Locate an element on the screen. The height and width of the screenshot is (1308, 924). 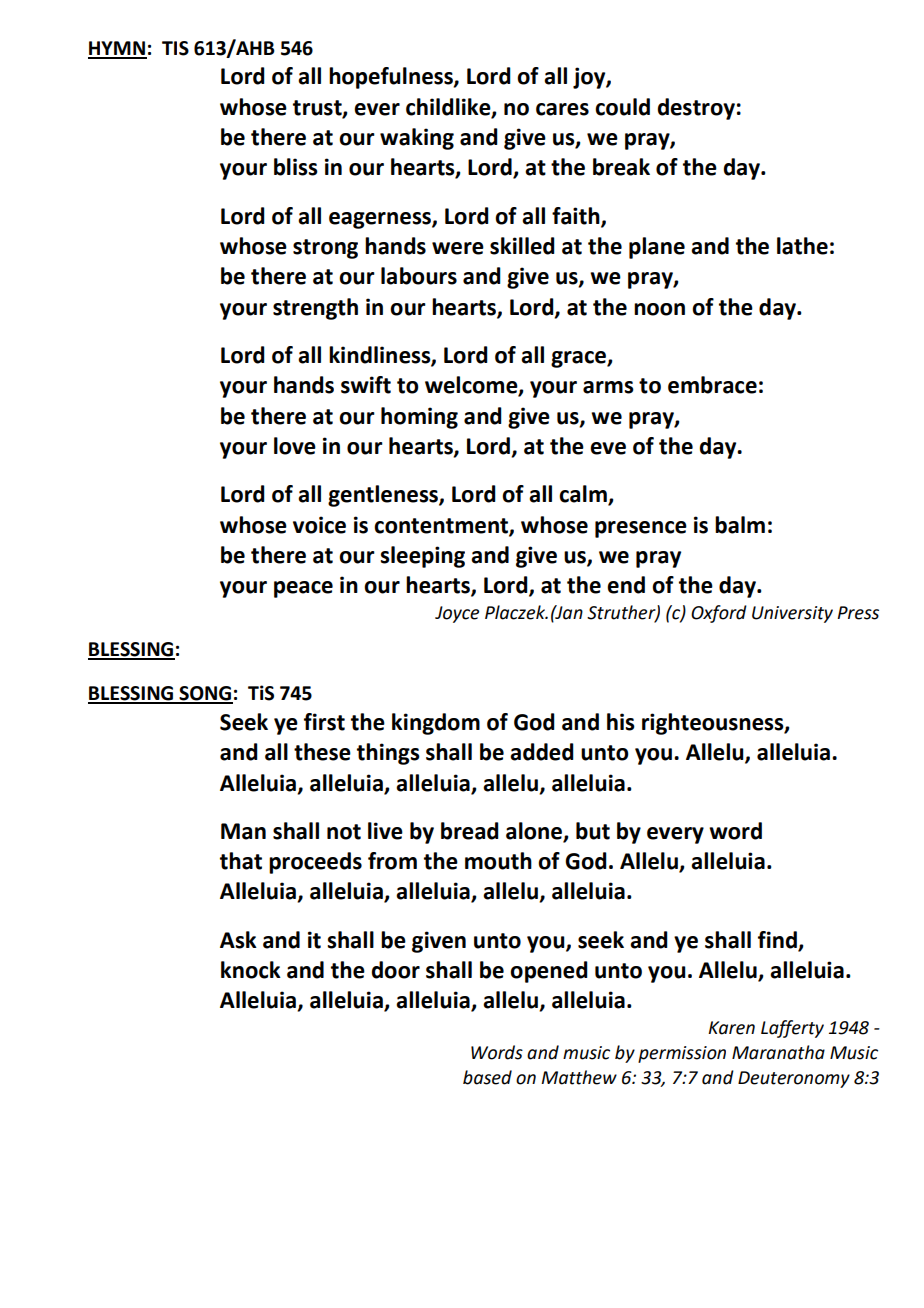
cares is located at coordinates (562, 109).
